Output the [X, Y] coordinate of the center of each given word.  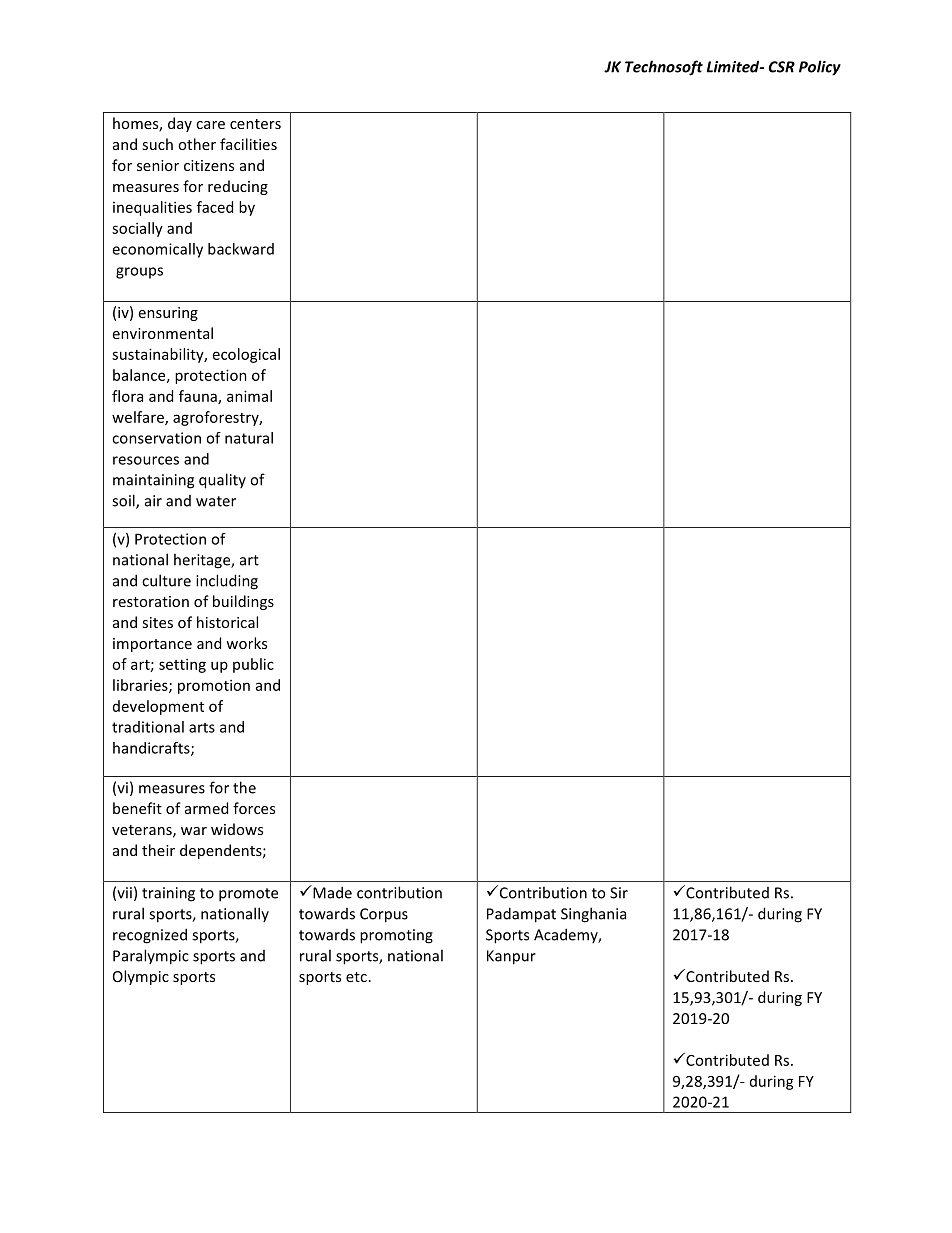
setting [182, 665]
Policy [820, 68]
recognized [150, 936]
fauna [199, 397]
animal [249, 396]
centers [255, 124]
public [253, 665]
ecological [246, 355]
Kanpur [511, 957]
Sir [619, 893]
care [210, 125]
